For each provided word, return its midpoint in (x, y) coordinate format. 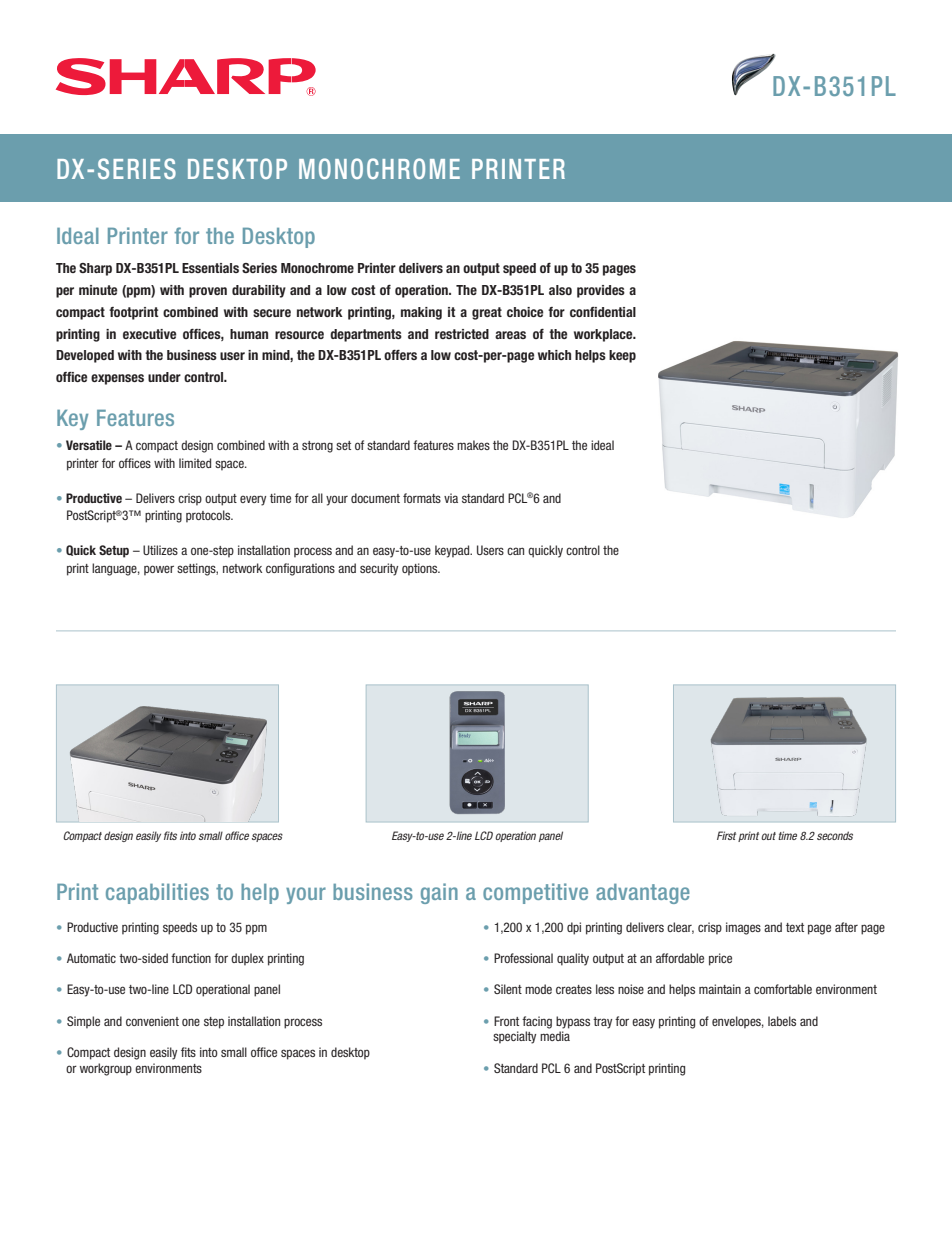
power (159, 570)
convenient (152, 1021)
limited (195, 463)
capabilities (157, 893)
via (451, 498)
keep (622, 356)
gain (439, 893)
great (487, 313)
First (726, 835)
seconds (835, 835)
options (421, 569)
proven (208, 292)
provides (601, 291)
